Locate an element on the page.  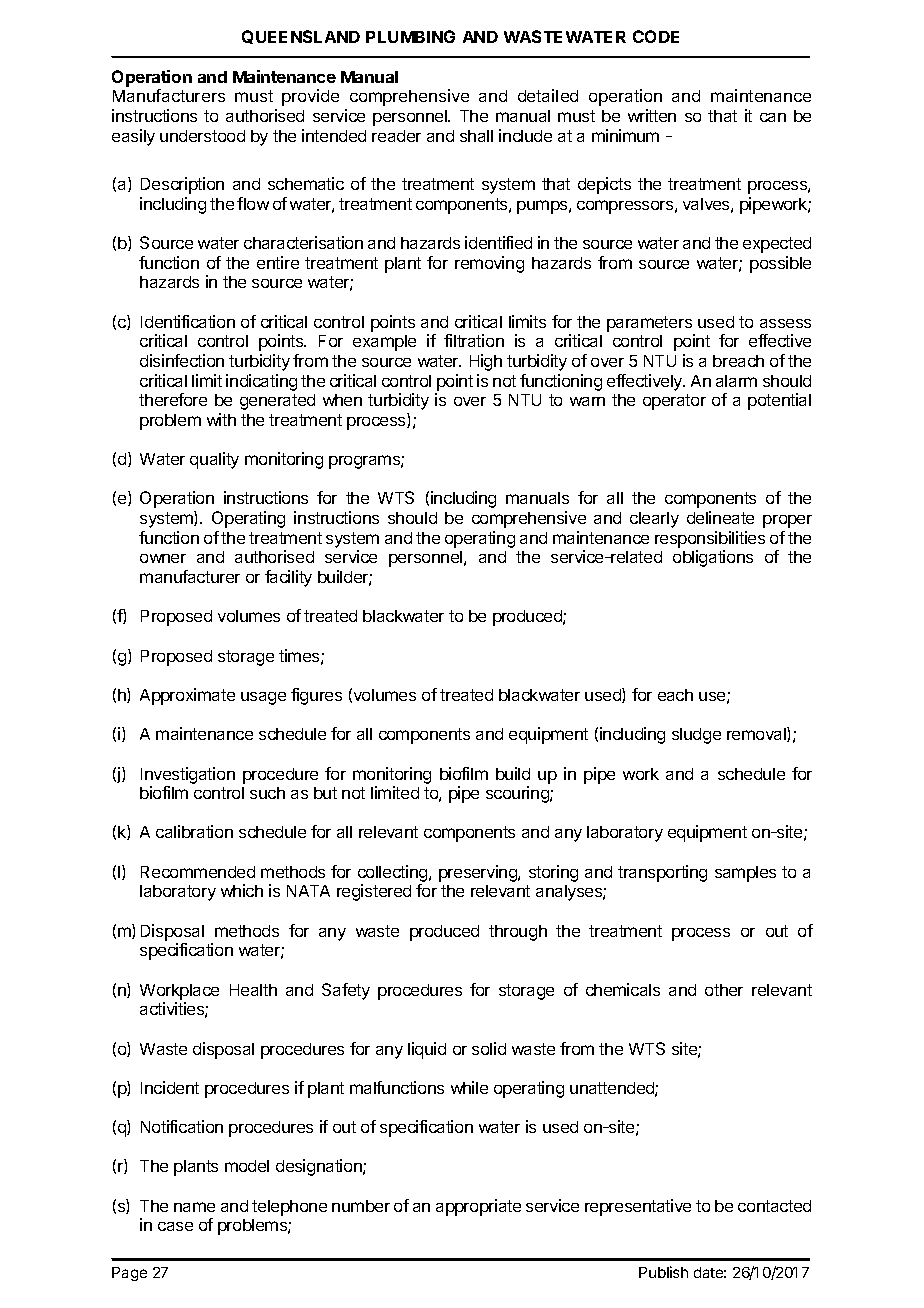
quality is located at coordinates (214, 460).
